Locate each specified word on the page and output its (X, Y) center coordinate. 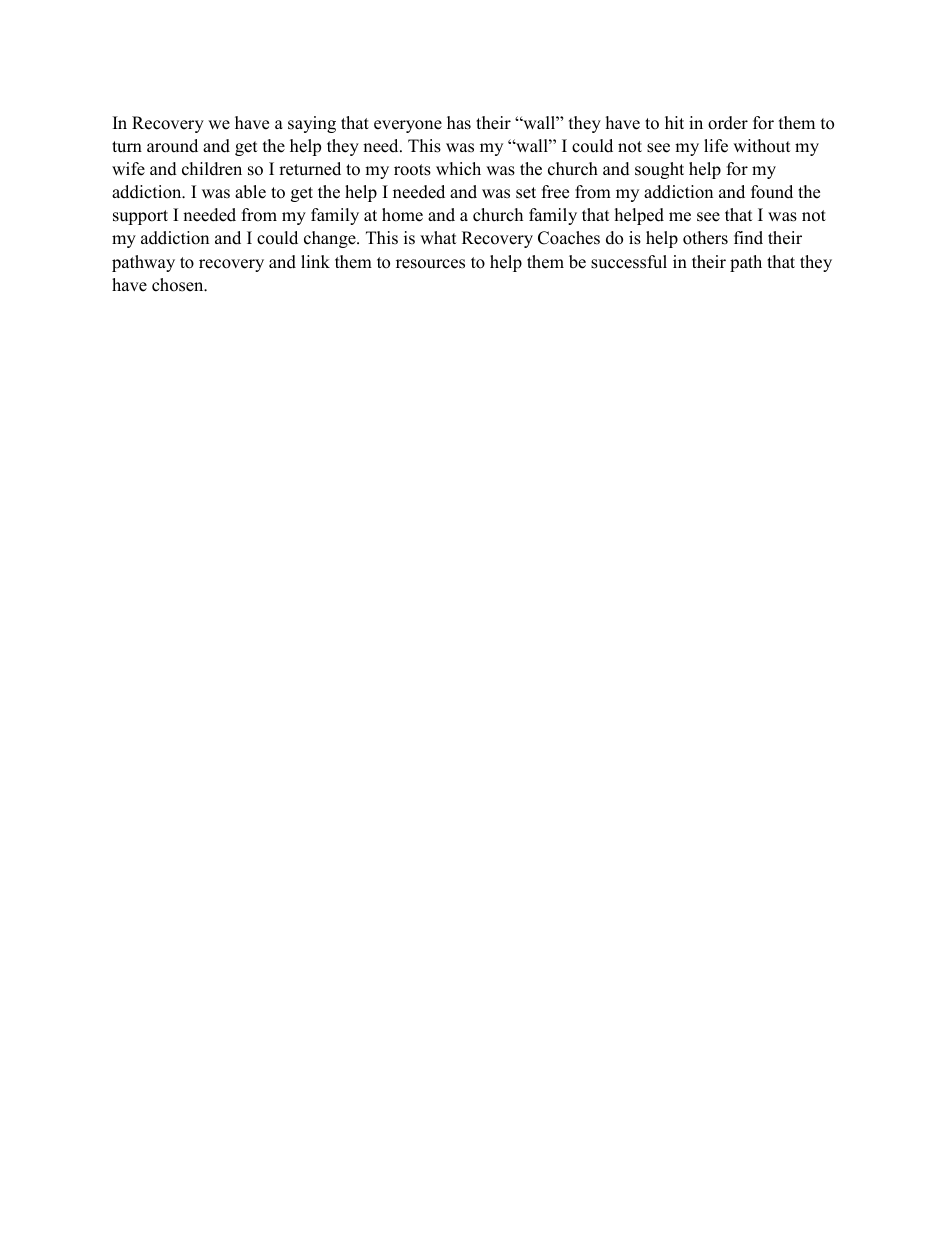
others (705, 238)
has (459, 123)
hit (674, 122)
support (140, 217)
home (402, 215)
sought (659, 170)
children (212, 169)
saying (312, 124)
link (315, 261)
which (458, 169)
